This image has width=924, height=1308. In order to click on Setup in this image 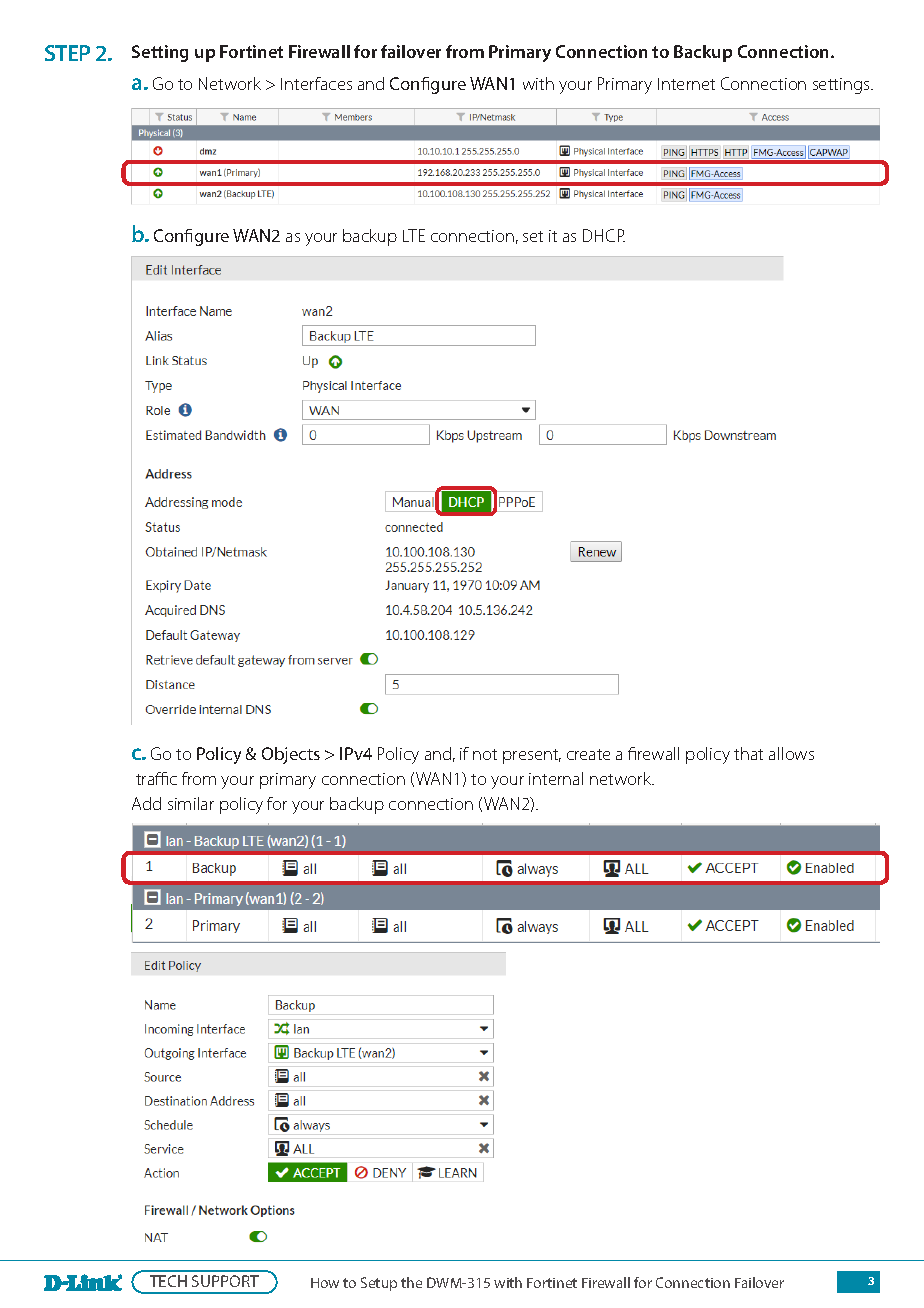, I will do `click(379, 1284)`.
